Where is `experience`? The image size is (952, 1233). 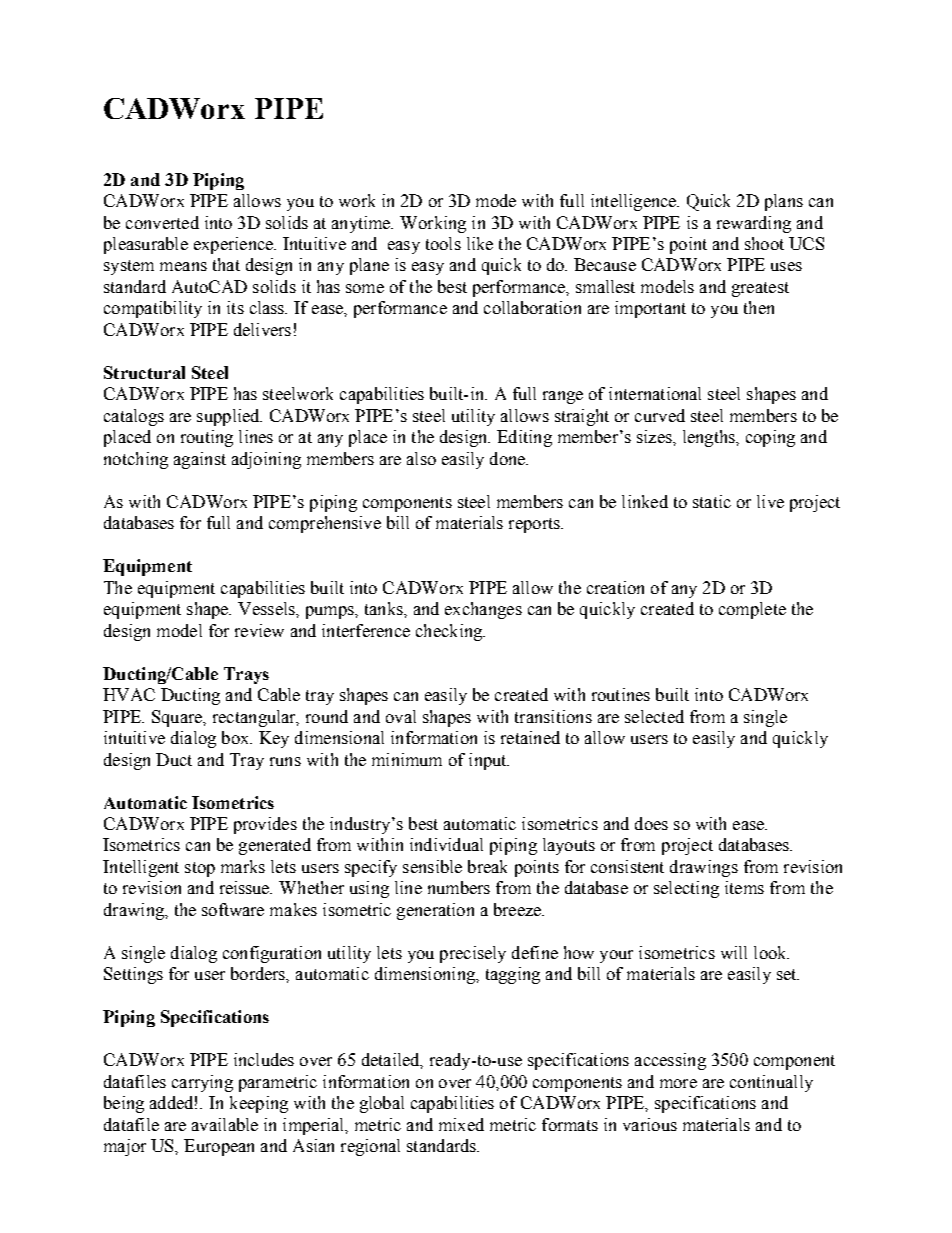
experience is located at coordinates (234, 245).
